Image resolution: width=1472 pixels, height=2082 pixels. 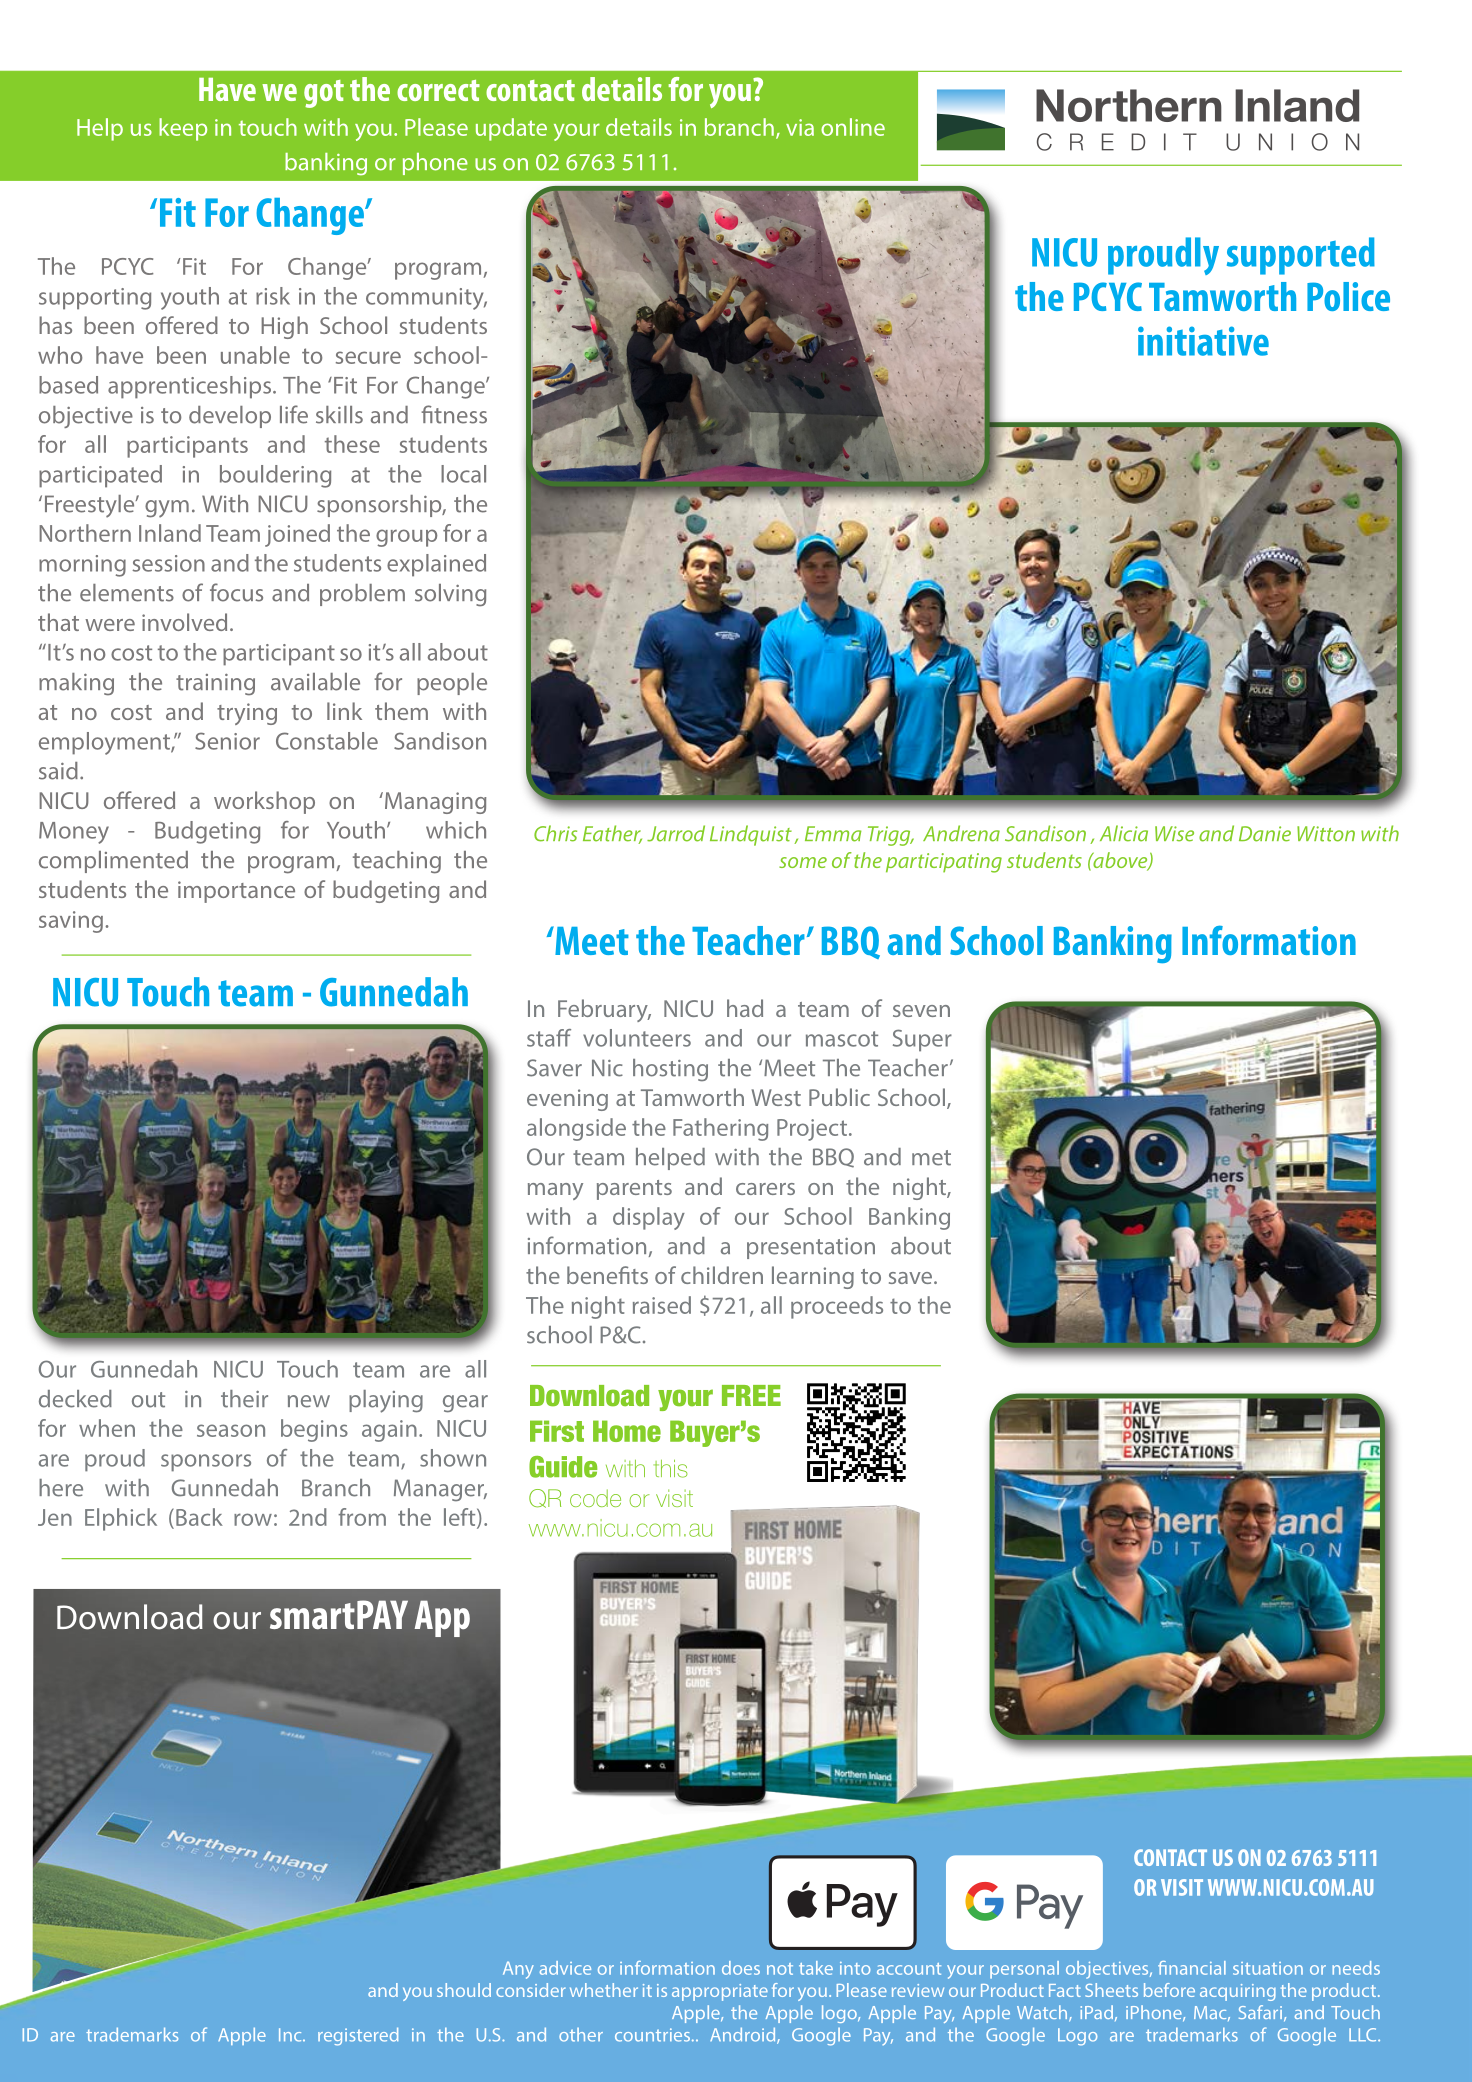 What do you see at coordinates (1120, 861) in the screenshot?
I see `above` at bounding box center [1120, 861].
